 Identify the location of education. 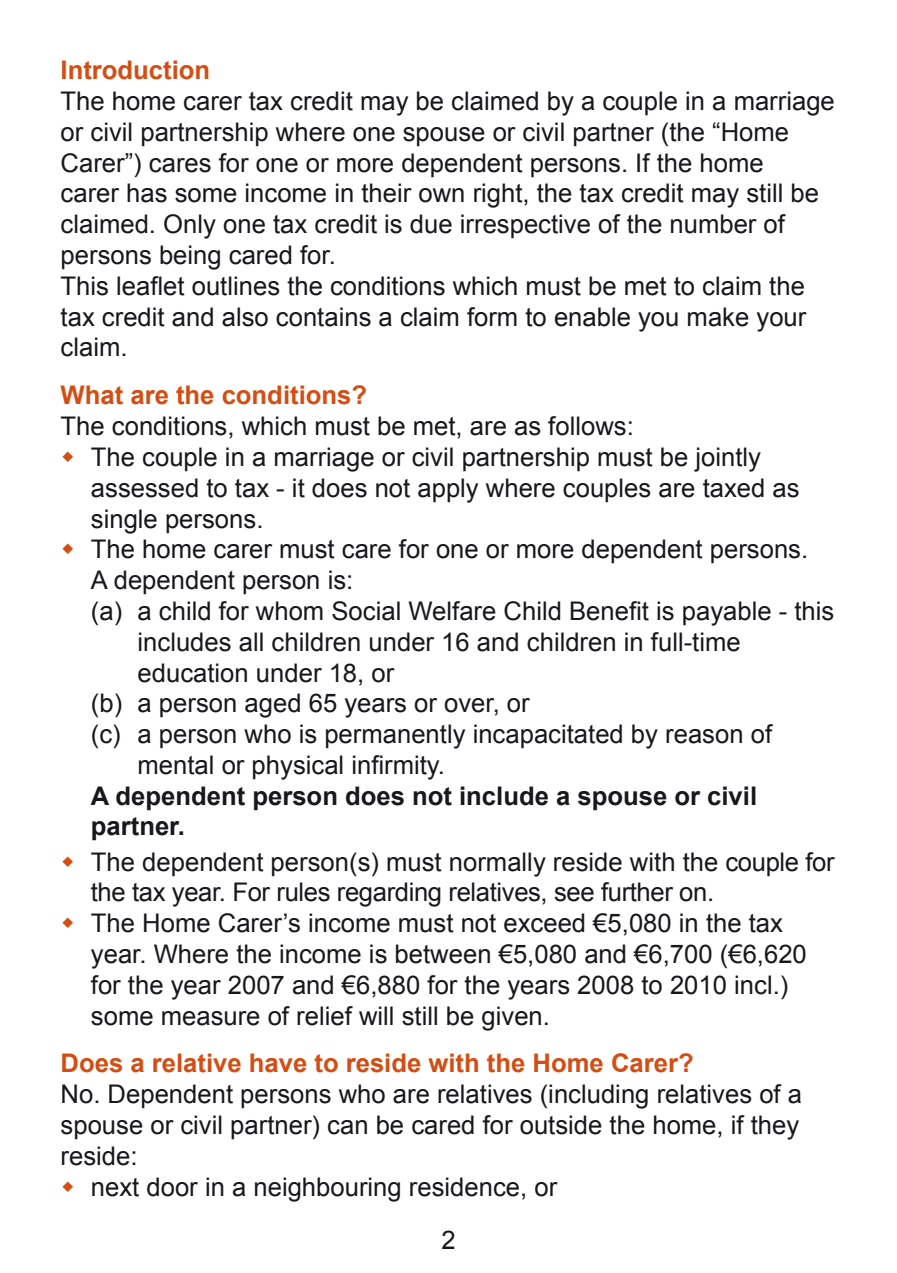
(192, 673).
